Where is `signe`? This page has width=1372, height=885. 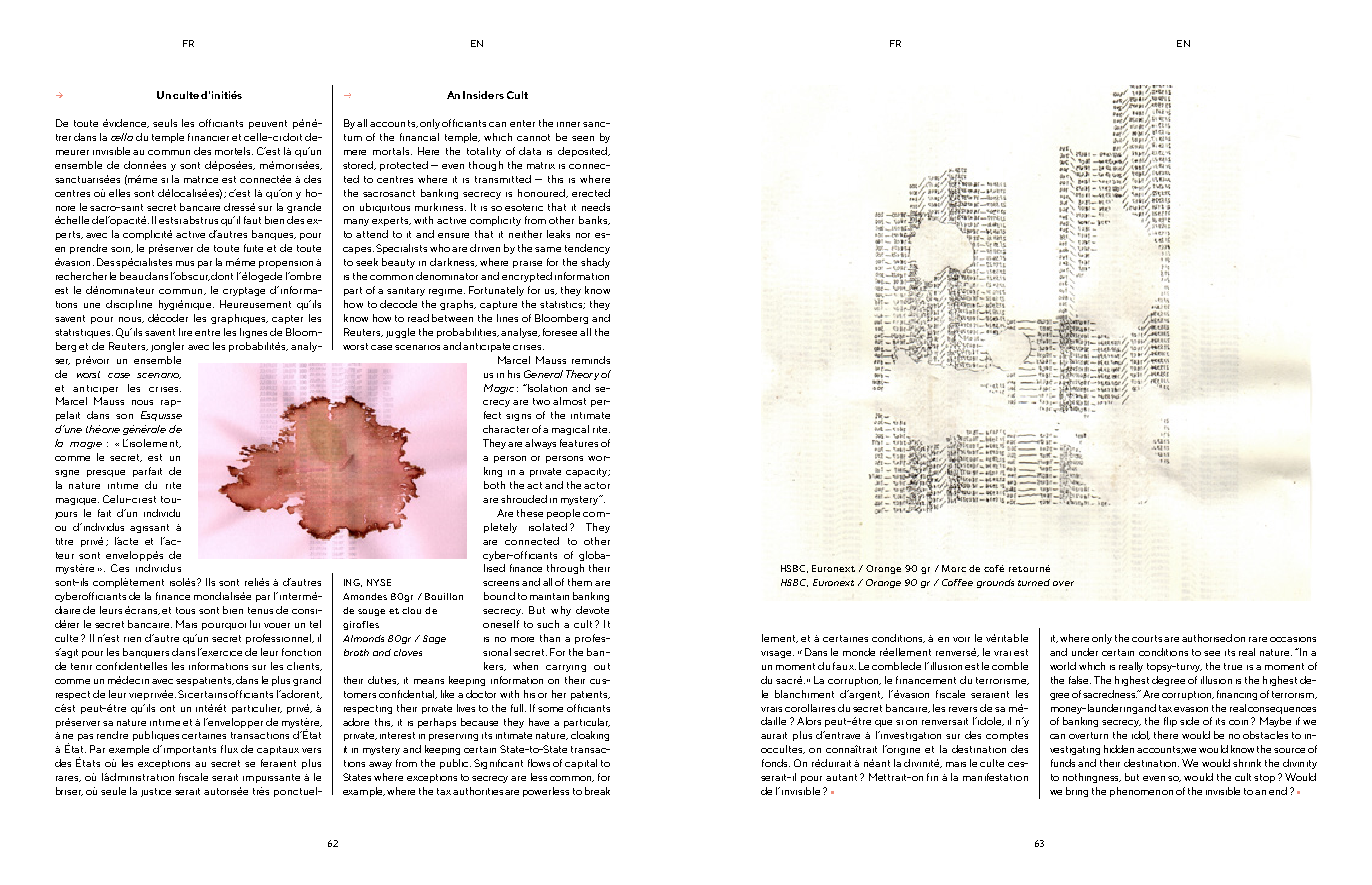 signe is located at coordinates (67, 473).
